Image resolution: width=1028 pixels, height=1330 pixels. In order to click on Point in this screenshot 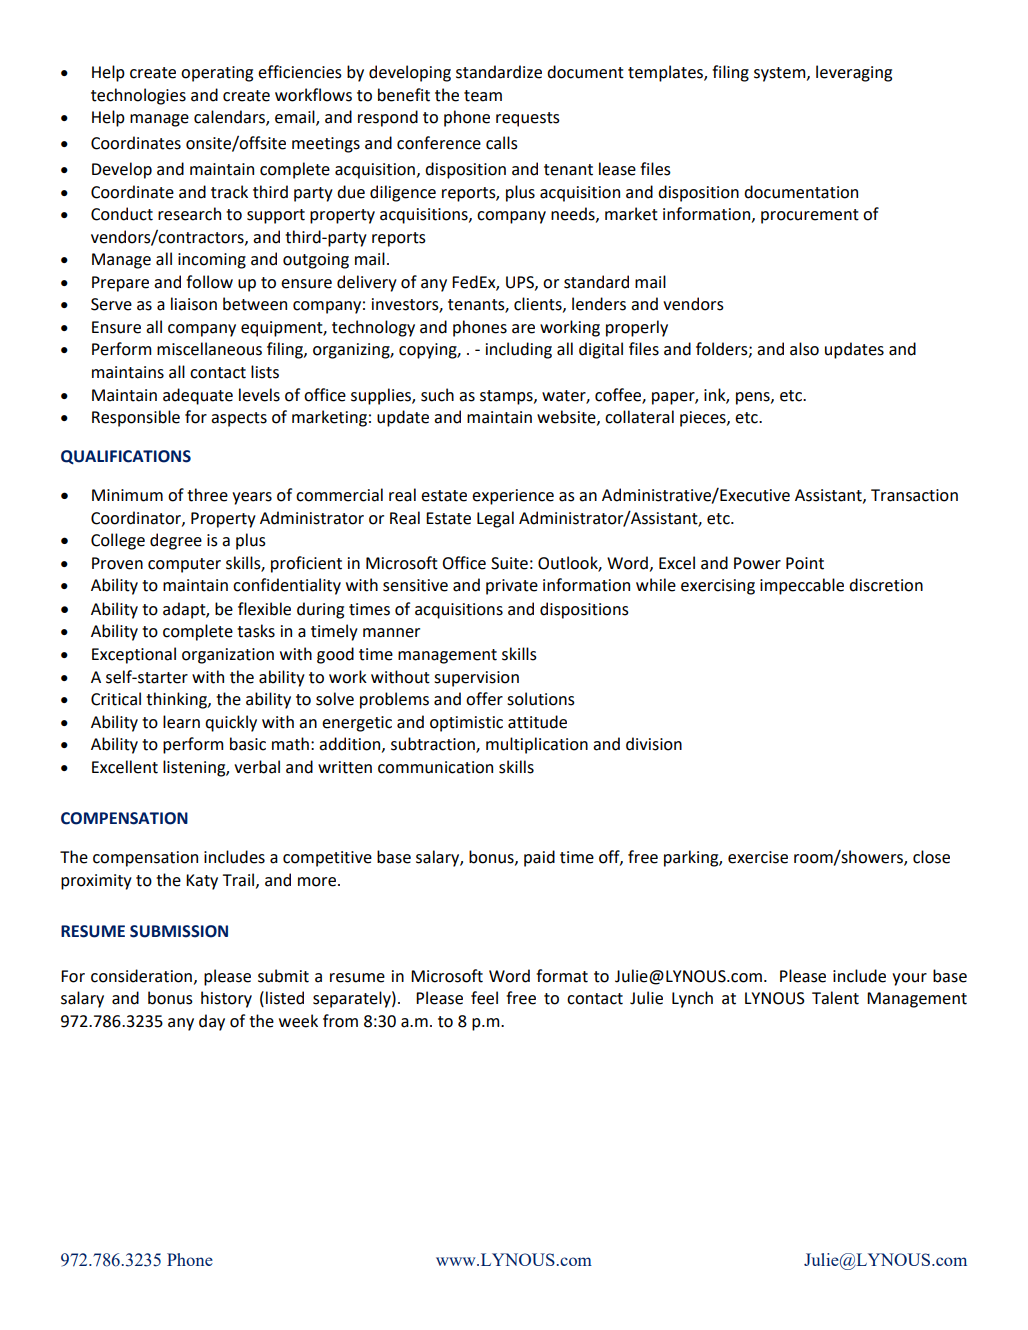, I will do `click(805, 563)`.
